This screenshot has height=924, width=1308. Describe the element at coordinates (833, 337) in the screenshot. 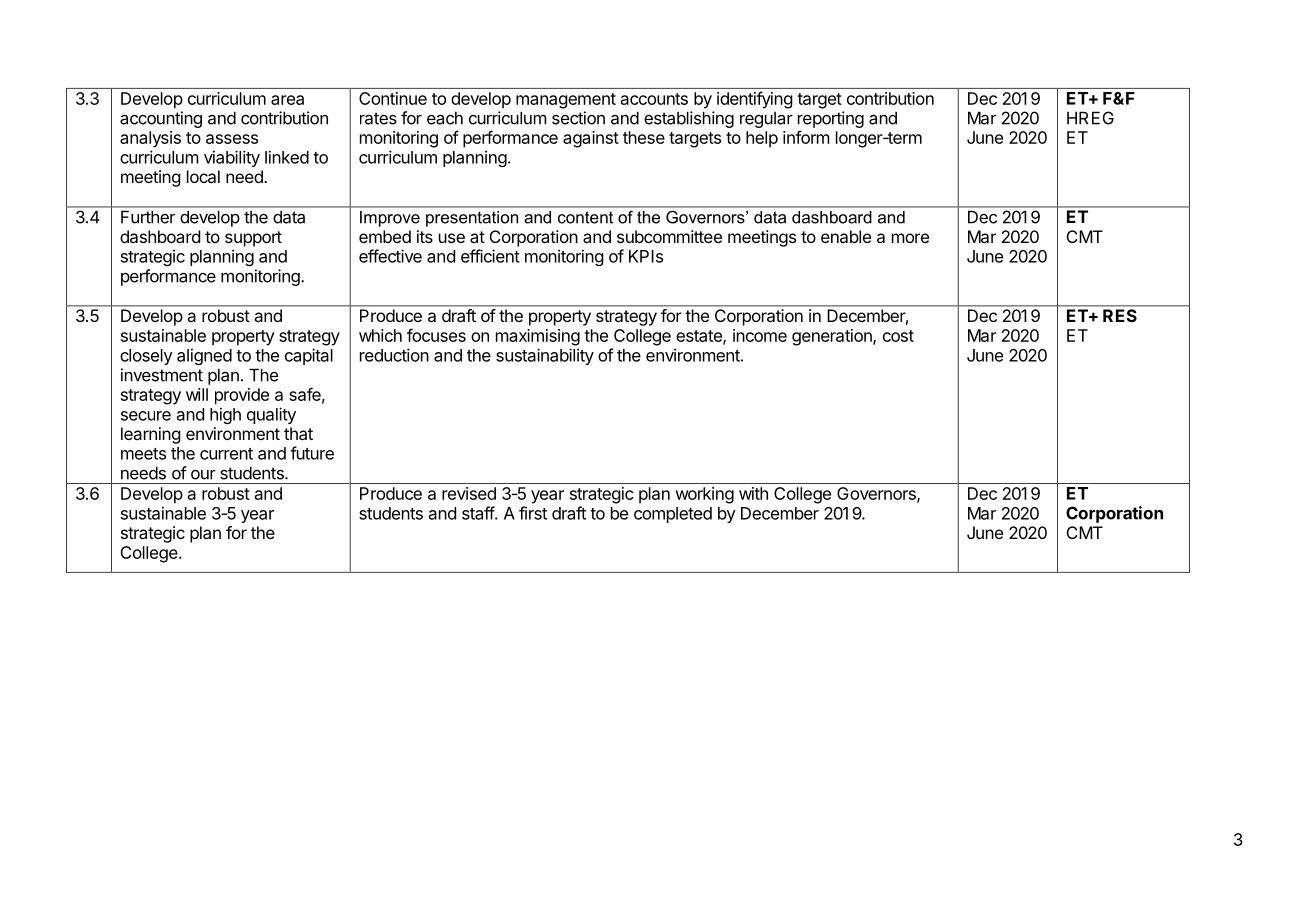

I see `generation` at that location.
